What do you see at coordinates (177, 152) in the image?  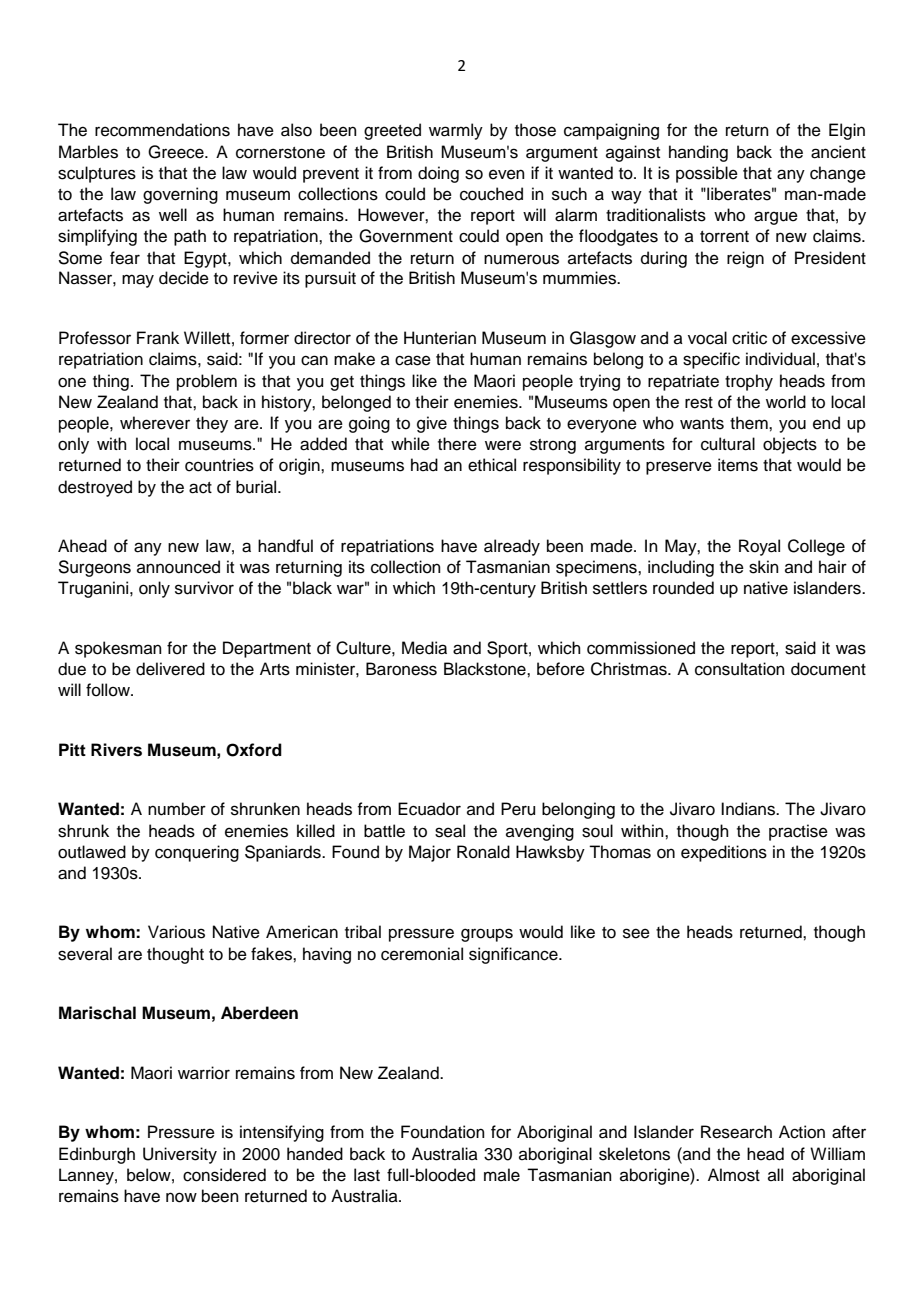 I see `Greece` at bounding box center [177, 152].
